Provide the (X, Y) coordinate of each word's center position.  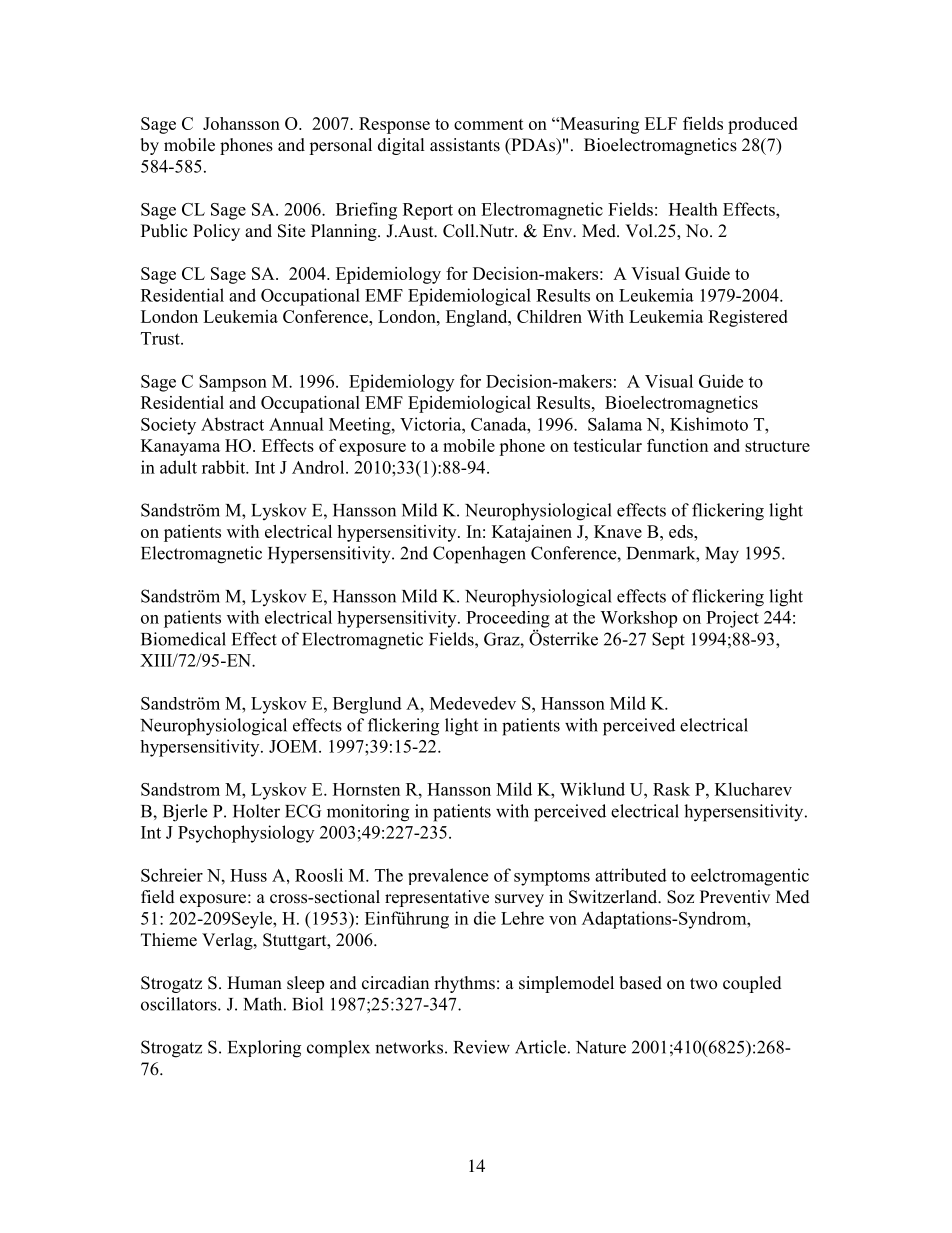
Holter (256, 811)
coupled (752, 984)
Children (549, 316)
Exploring (264, 1049)
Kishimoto (709, 424)
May (722, 555)
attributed (631, 875)
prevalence (448, 876)
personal (340, 146)
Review (482, 1047)
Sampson (233, 383)
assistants (465, 145)
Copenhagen (479, 555)
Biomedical (183, 639)
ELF (661, 123)
